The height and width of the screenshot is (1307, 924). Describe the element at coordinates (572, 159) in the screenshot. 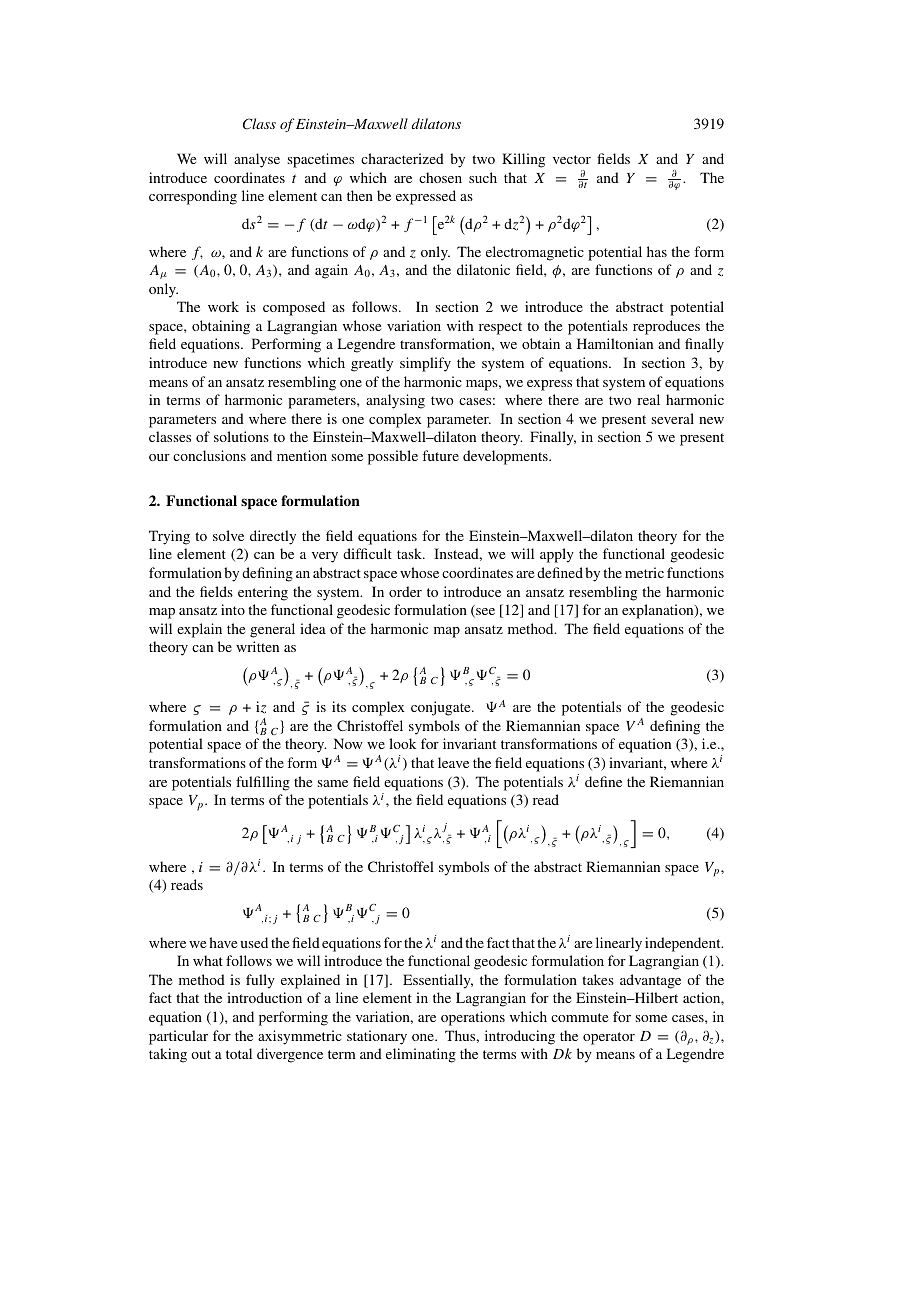

I see `vector` at that location.
